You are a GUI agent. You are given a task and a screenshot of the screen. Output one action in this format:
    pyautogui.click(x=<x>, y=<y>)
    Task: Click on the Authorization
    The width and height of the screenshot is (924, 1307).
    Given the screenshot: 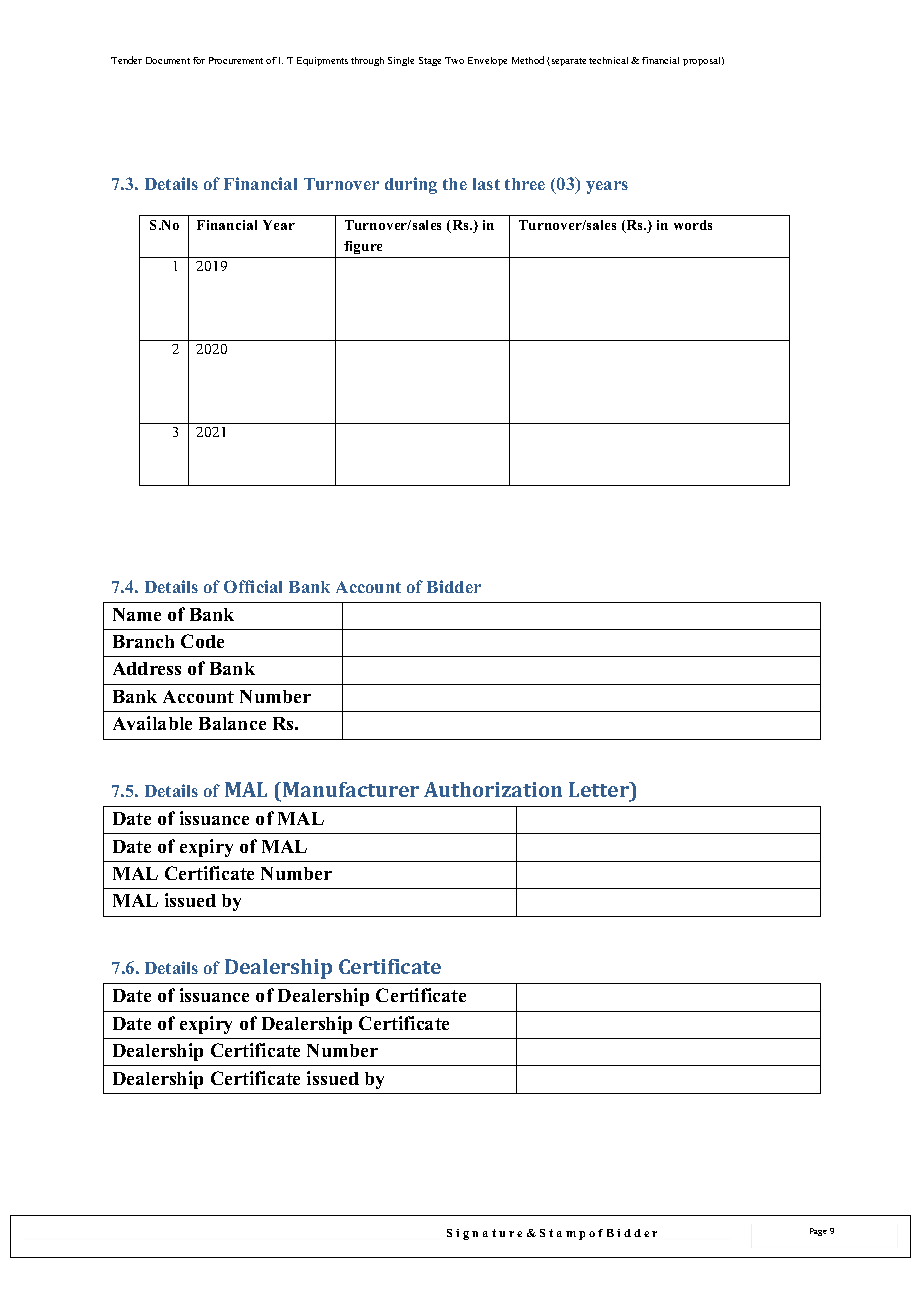 What is the action you would take?
    pyautogui.click(x=493, y=789)
